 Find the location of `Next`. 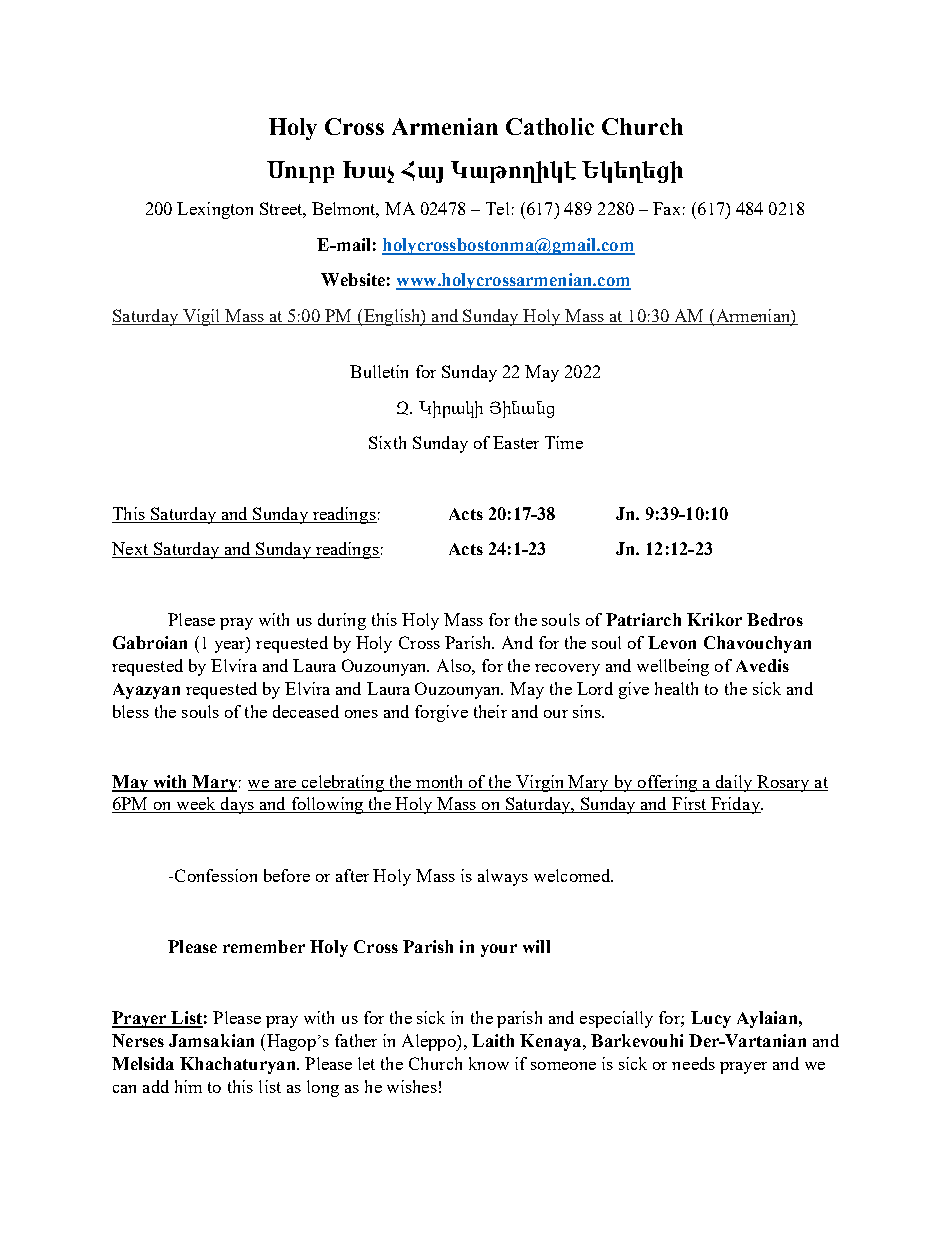

Next is located at coordinates (131, 550).
